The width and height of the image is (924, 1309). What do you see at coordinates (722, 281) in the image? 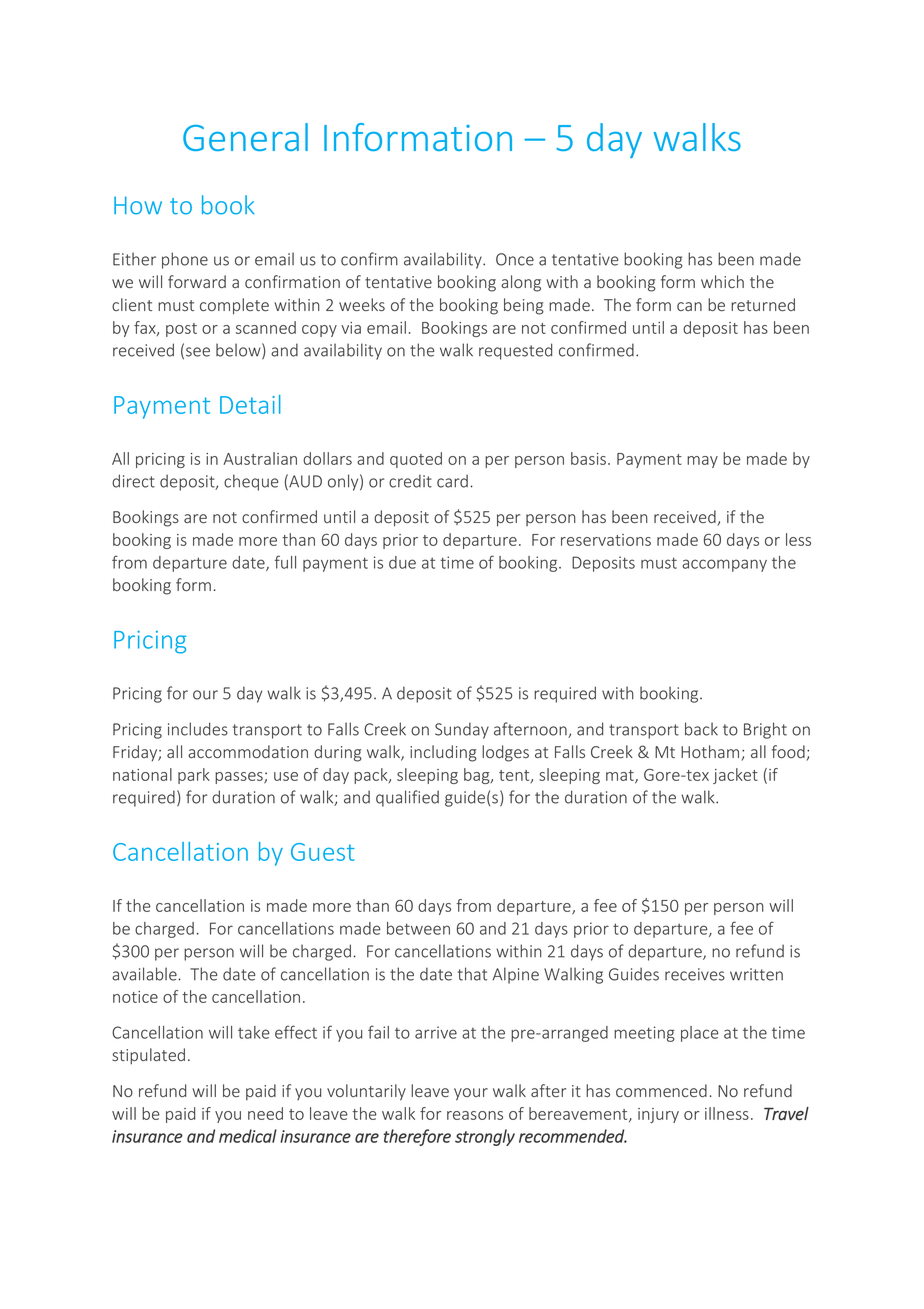
I see `which` at bounding box center [722, 281].
